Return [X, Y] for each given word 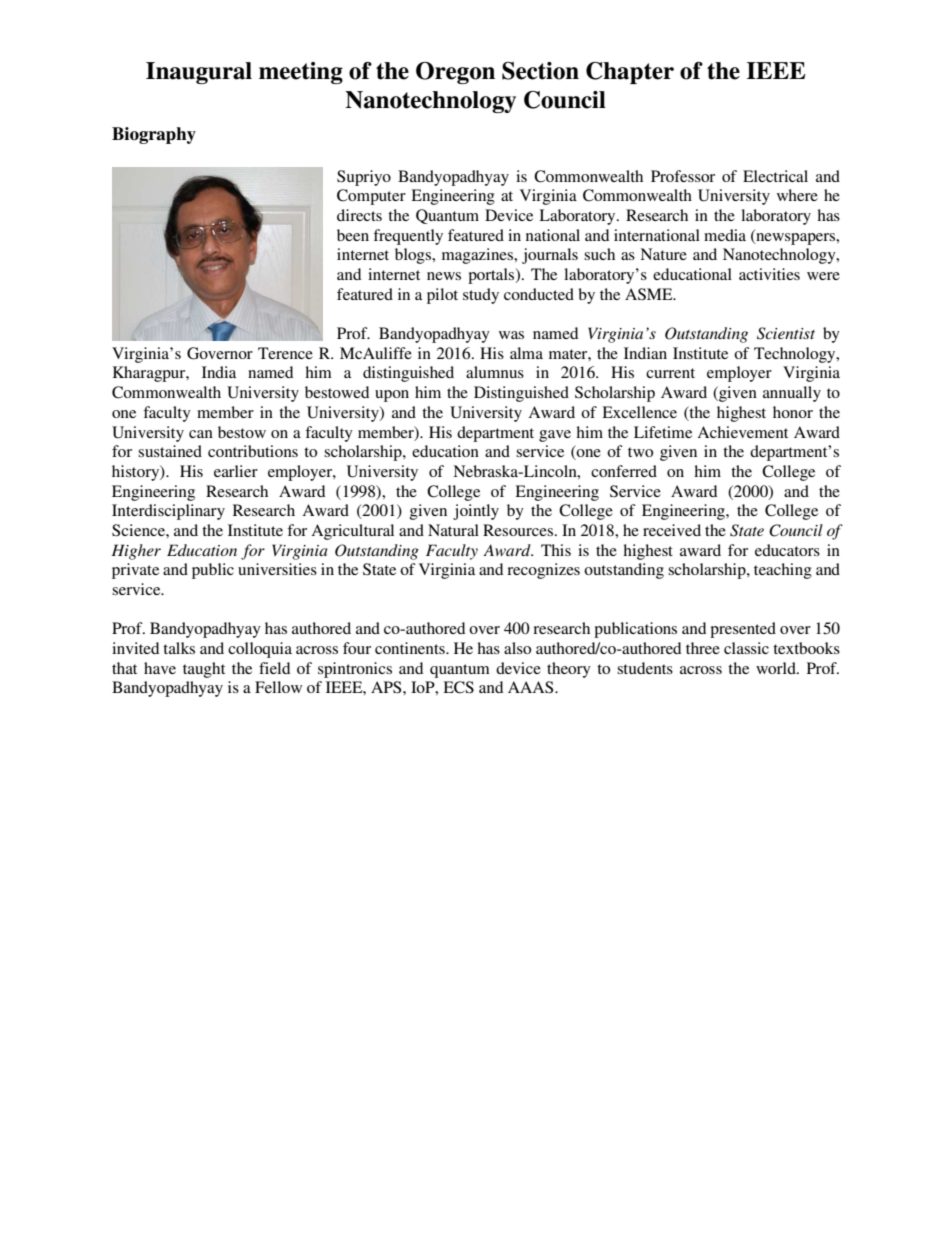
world [777, 668]
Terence [285, 353]
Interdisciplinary [168, 512]
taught [204, 670]
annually [792, 394]
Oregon [455, 73]
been [353, 235]
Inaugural [199, 73]
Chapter [630, 73]
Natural [453, 530]
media [725, 235]
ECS [458, 687]
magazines [479, 256]
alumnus [495, 372]
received [672, 530]
